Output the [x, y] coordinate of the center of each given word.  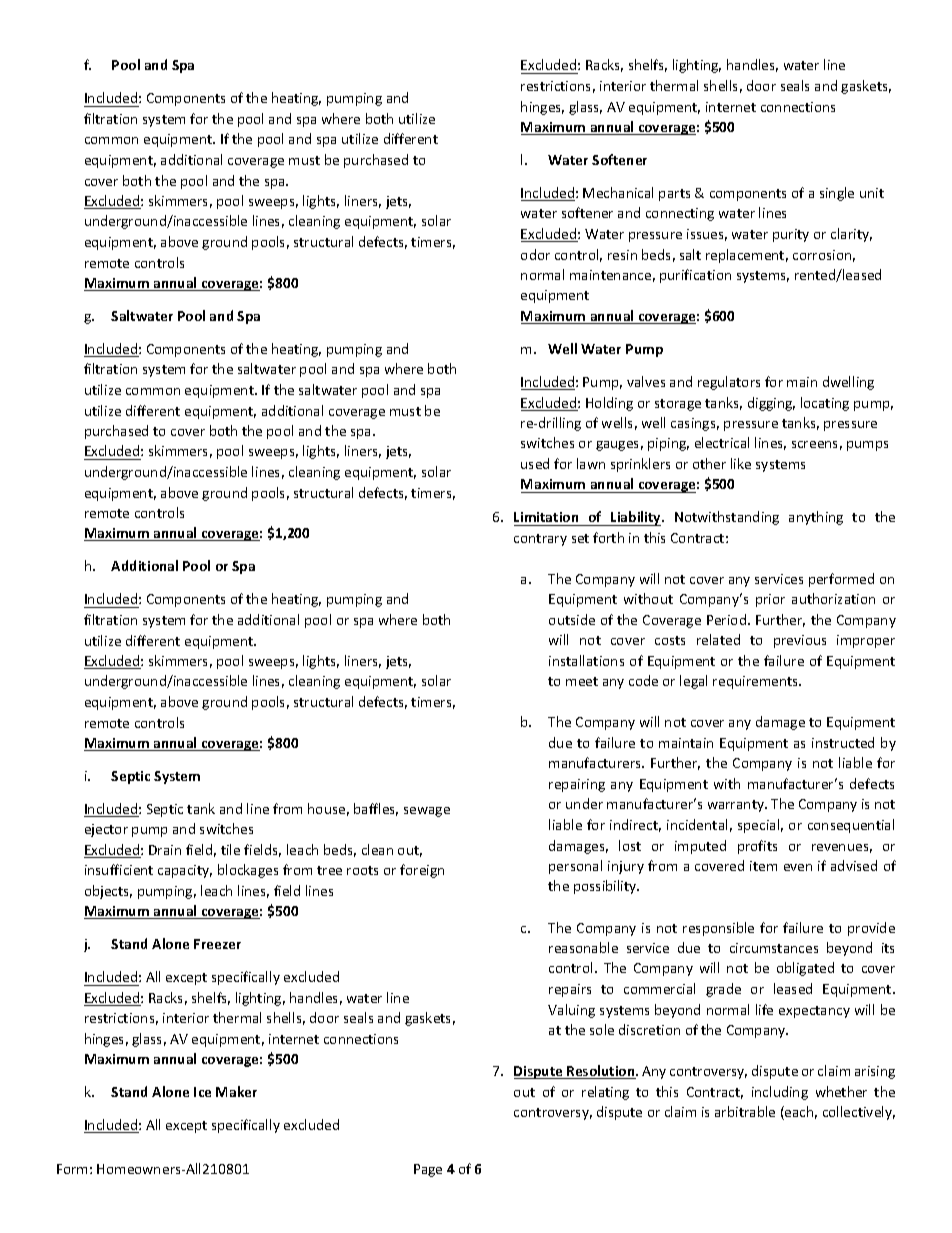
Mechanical [618, 192]
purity [791, 235]
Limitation [547, 519]
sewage [427, 812]
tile [230, 849]
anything [816, 518]
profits [757, 847]
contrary [540, 540]
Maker [236, 1091]
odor [535, 254]
